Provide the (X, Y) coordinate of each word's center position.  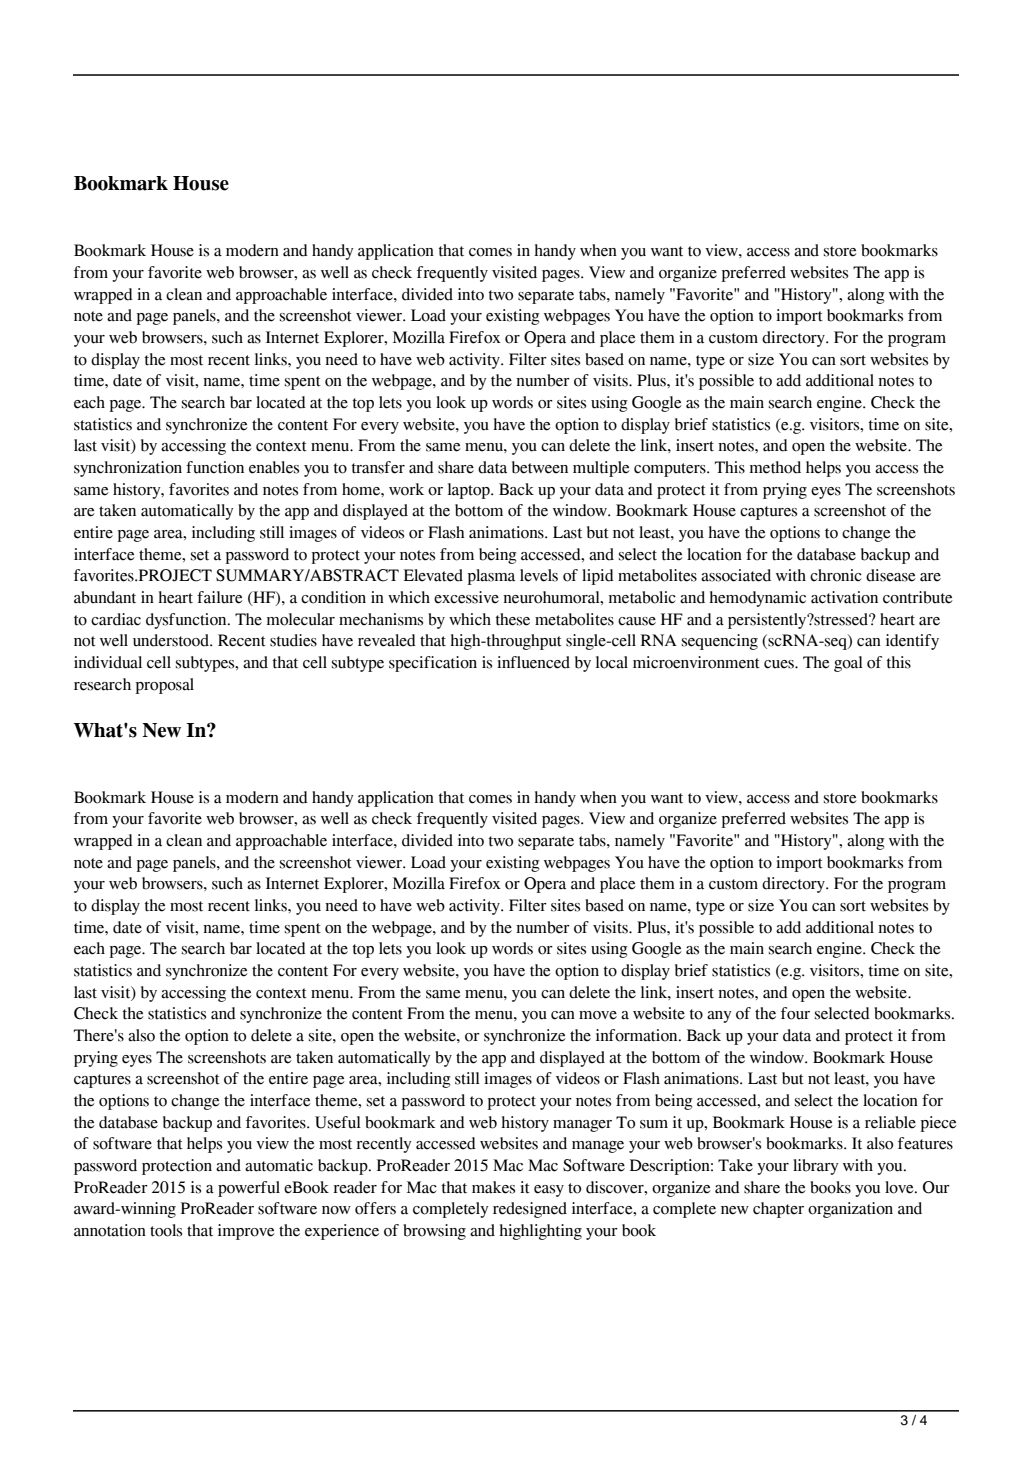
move (598, 1015)
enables (274, 467)
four (795, 1013)
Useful (338, 1122)
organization (850, 1210)
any (719, 1017)
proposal (165, 686)
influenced (533, 662)
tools (166, 1230)
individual (108, 662)
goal (848, 664)
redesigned (530, 1210)
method (775, 467)
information (638, 1035)
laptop (470, 491)
